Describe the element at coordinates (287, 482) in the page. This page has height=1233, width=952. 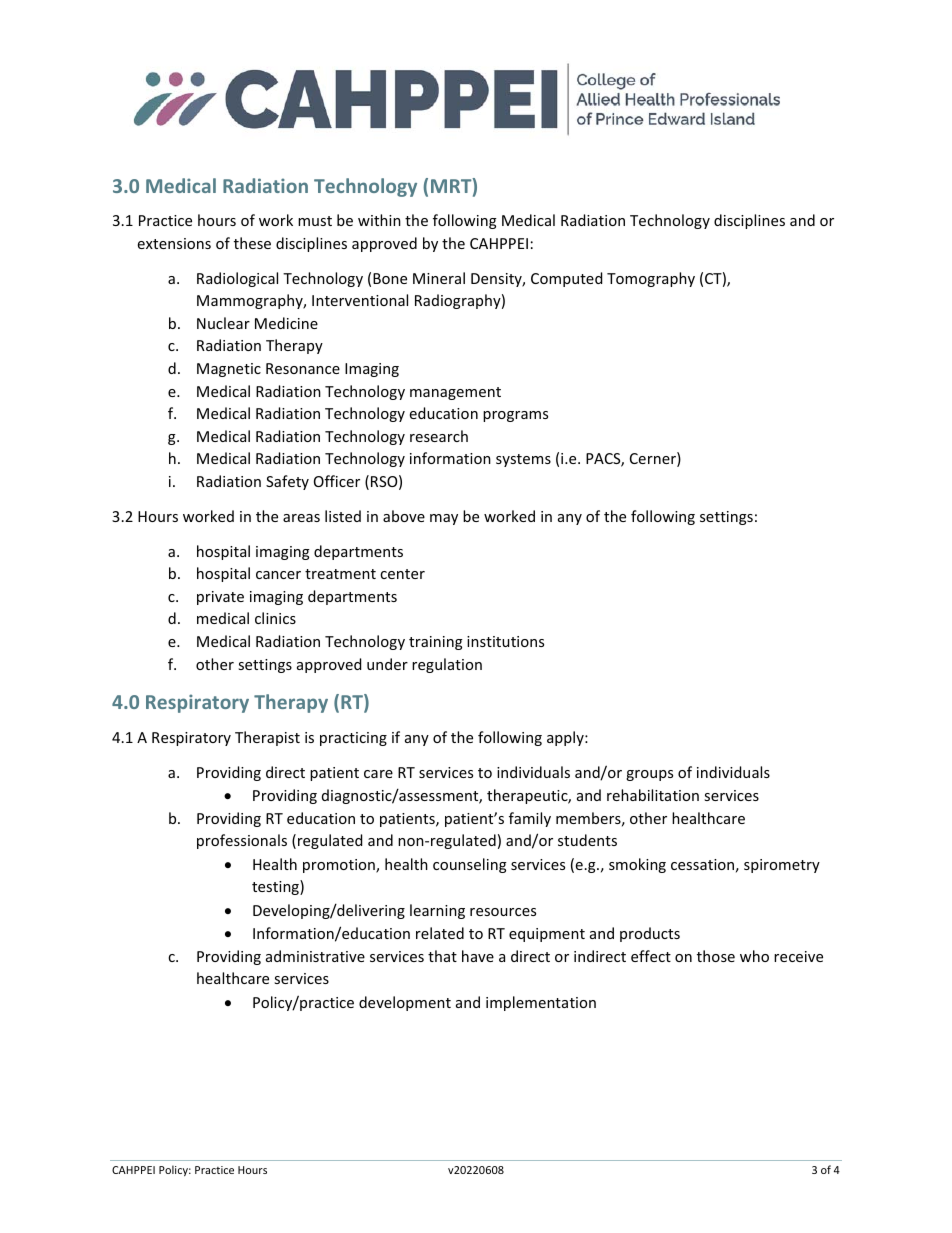
I see `Safety` at that location.
